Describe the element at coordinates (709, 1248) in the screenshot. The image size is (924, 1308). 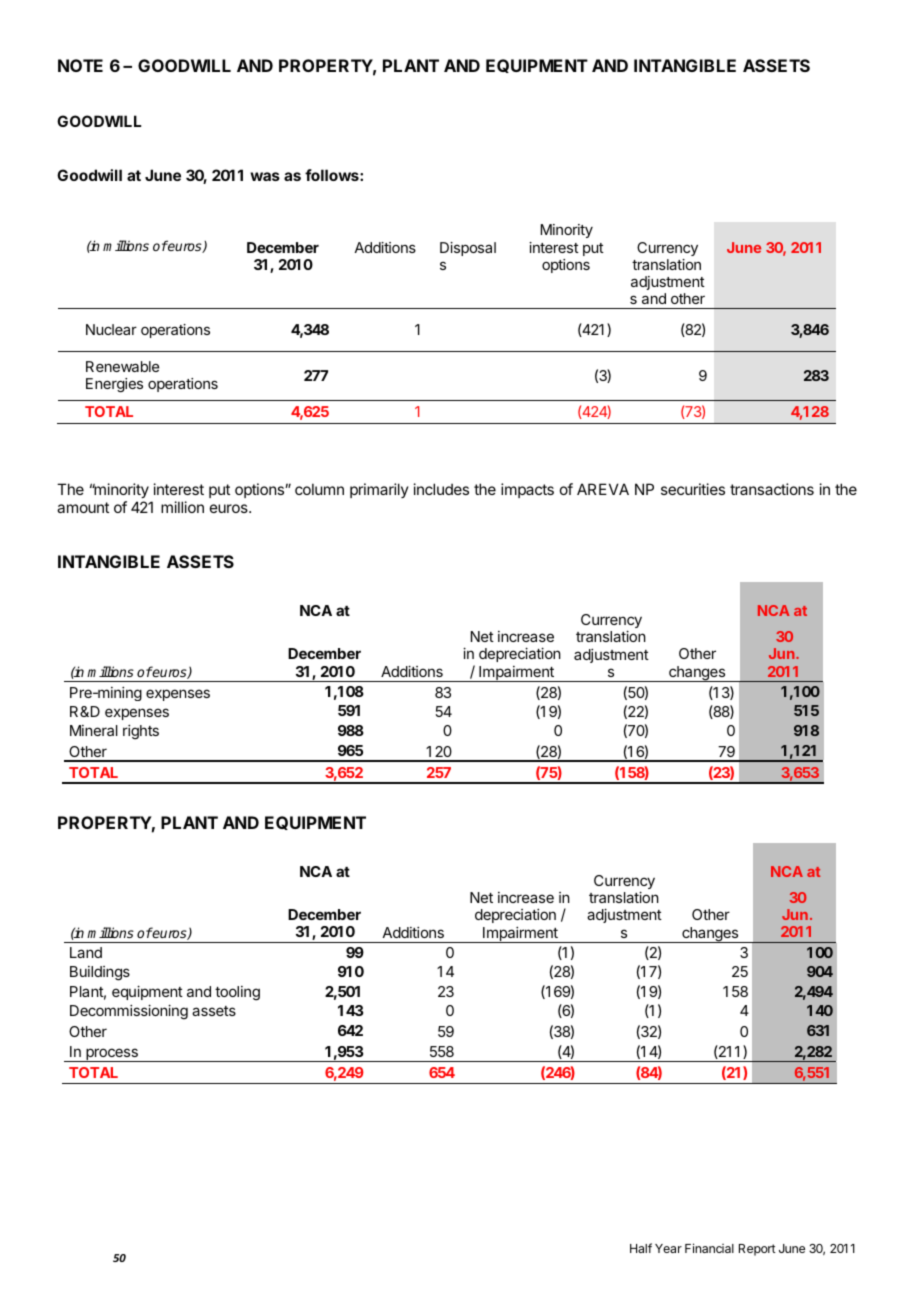
I see `Financial` at that location.
